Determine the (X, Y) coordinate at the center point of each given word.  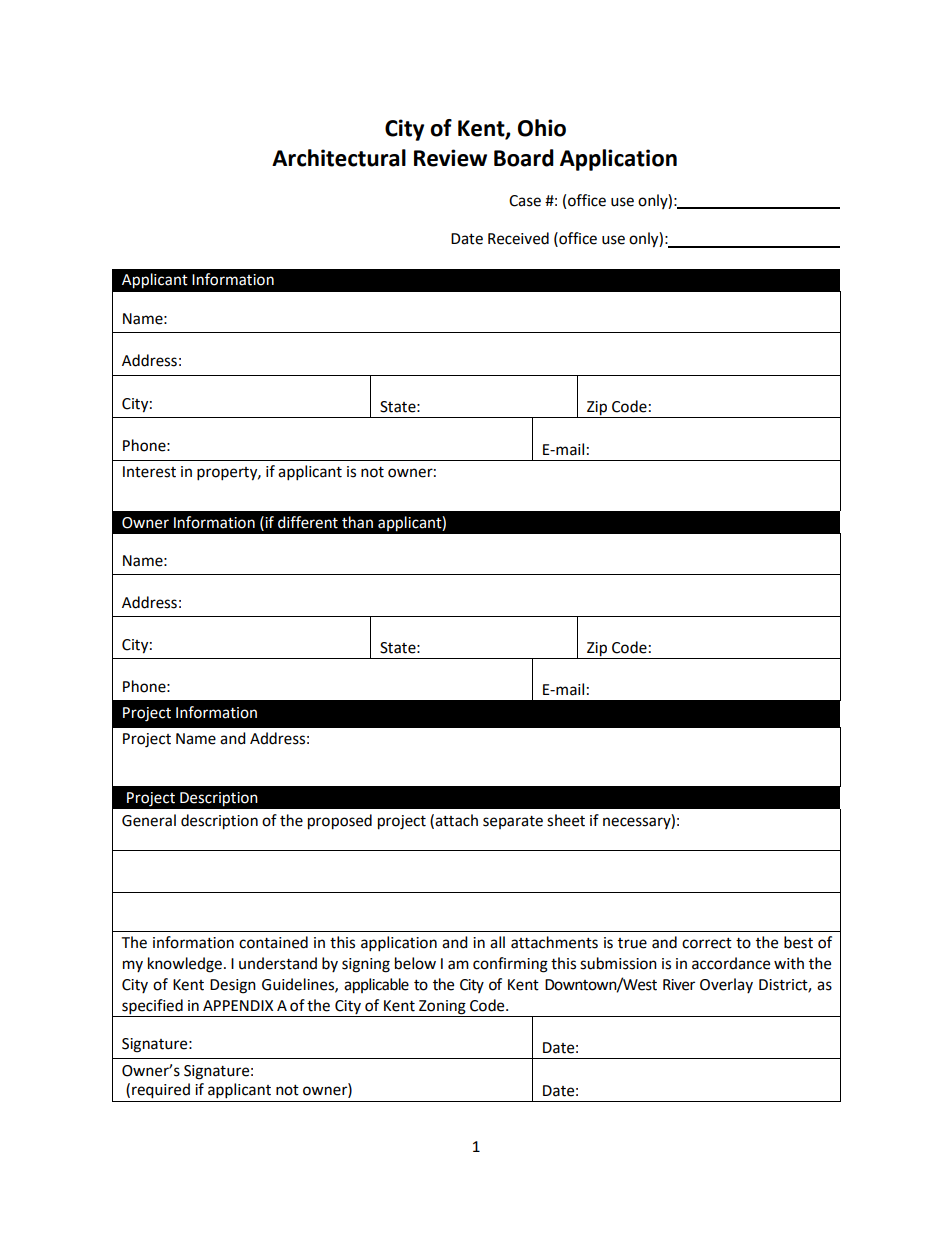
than (357, 522)
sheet (566, 820)
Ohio (542, 128)
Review (450, 158)
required (161, 1091)
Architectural (339, 158)
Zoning (442, 1008)
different (308, 522)
